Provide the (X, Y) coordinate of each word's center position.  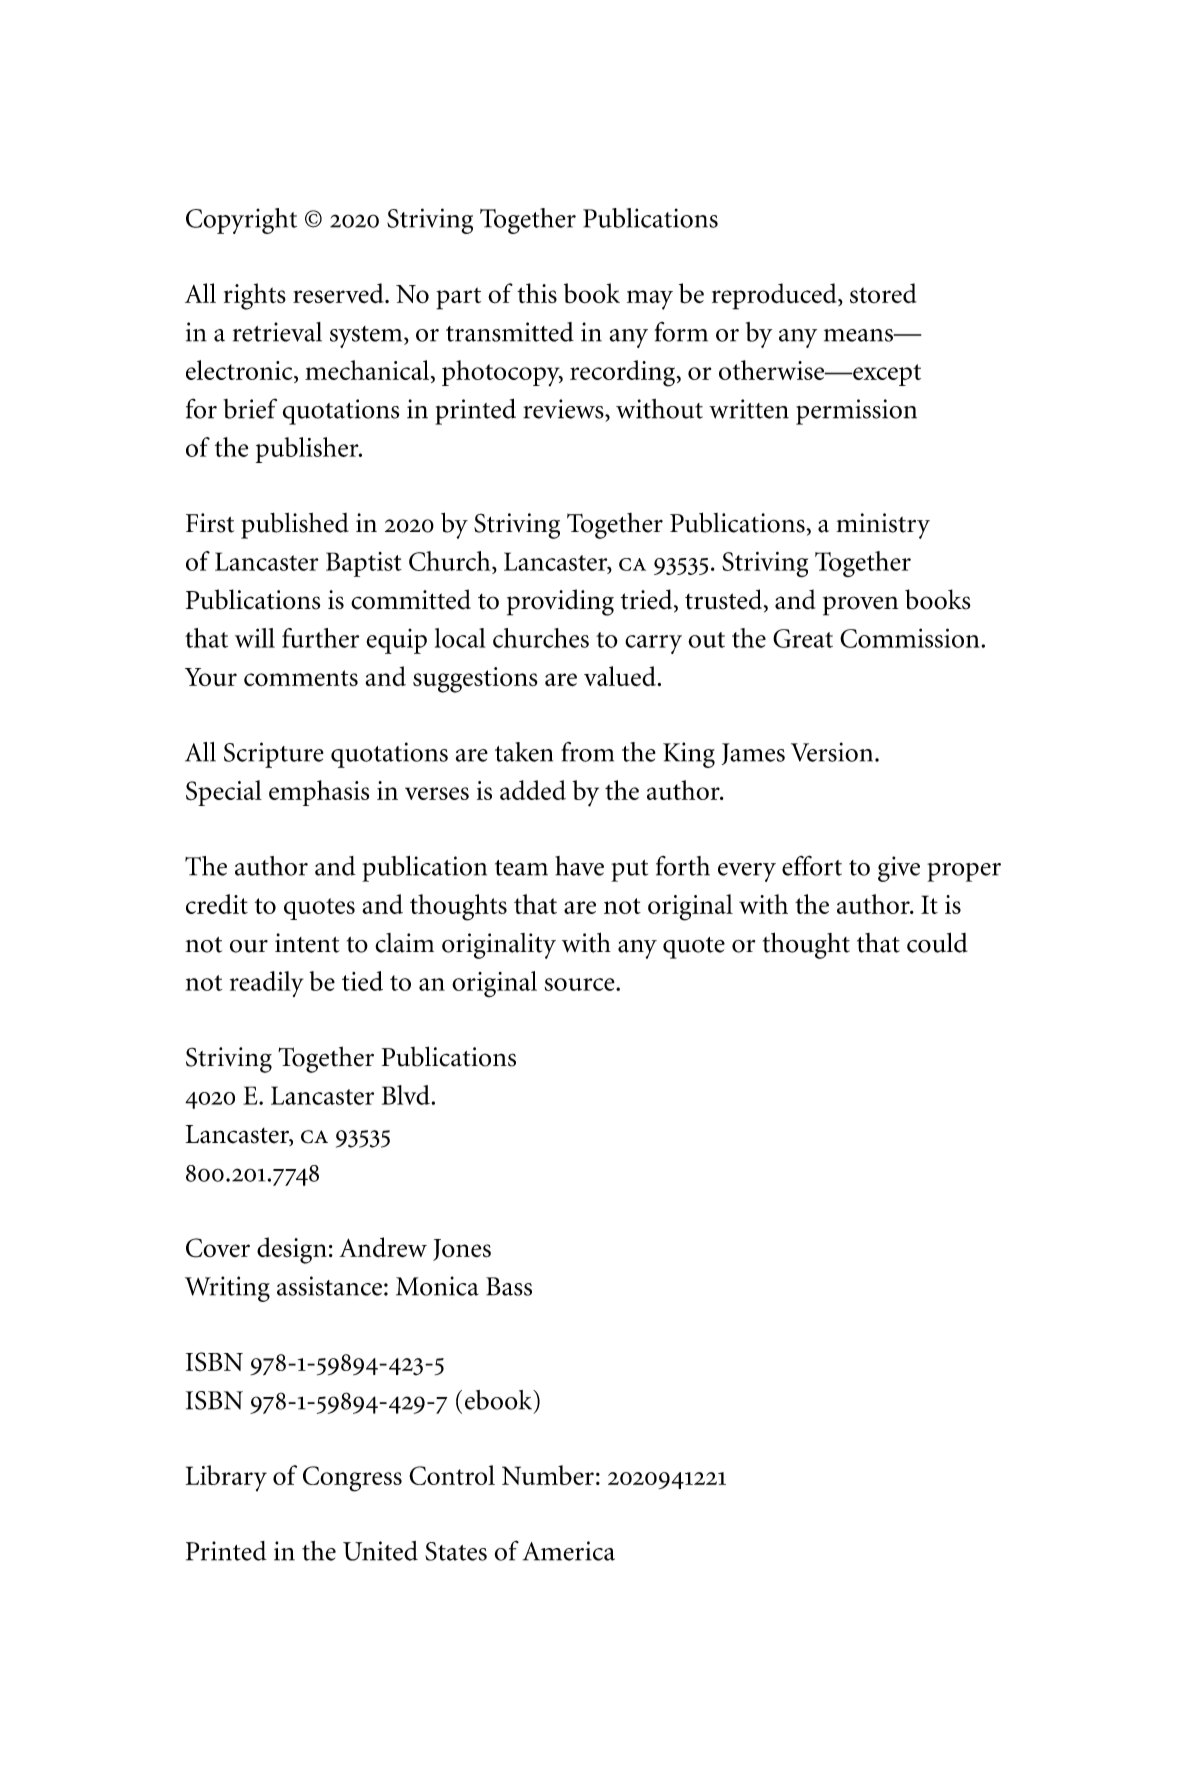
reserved (339, 293)
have (579, 866)
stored (883, 293)
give (899, 869)
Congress (352, 1479)
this (537, 293)
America (568, 1551)
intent (307, 943)
